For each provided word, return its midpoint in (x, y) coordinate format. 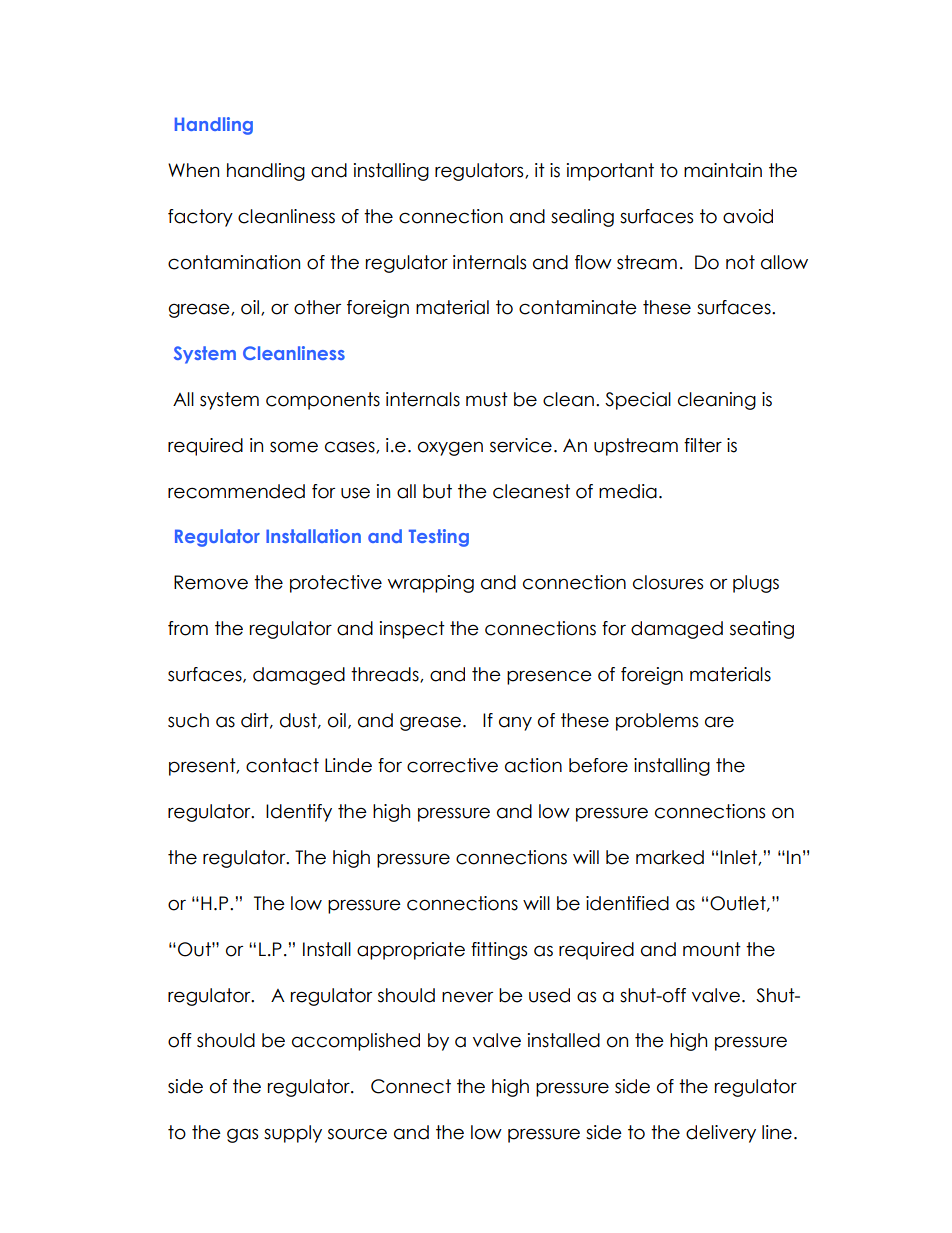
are (719, 722)
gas (242, 1135)
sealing (582, 218)
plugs (756, 584)
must (487, 399)
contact (282, 765)
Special (638, 401)
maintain (723, 170)
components (323, 401)
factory (200, 218)
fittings (499, 951)
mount (712, 949)
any (515, 724)
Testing (439, 538)
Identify (299, 813)
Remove (211, 582)
